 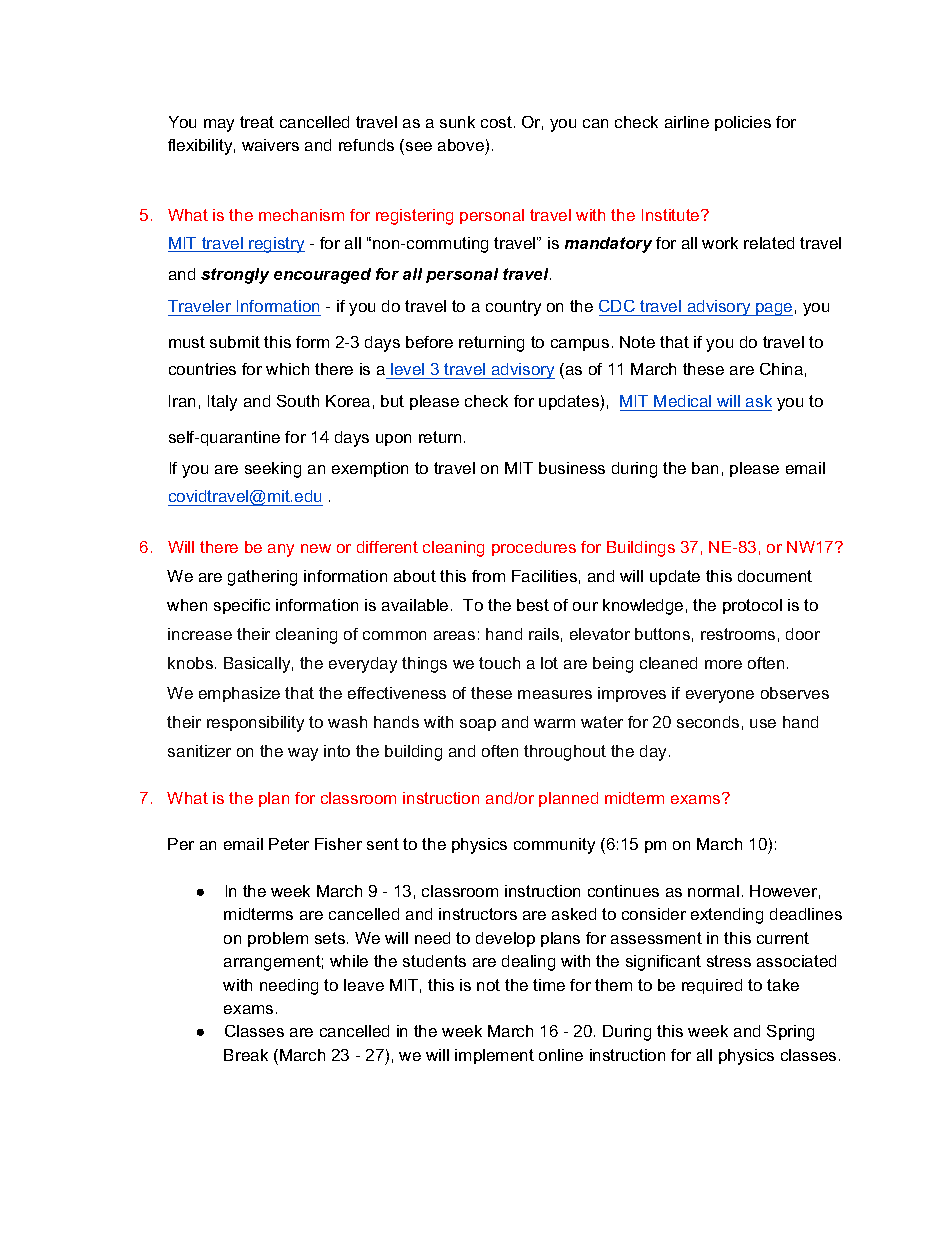 What do you see at coordinates (246, 1055) in the screenshot?
I see `Break` at bounding box center [246, 1055].
